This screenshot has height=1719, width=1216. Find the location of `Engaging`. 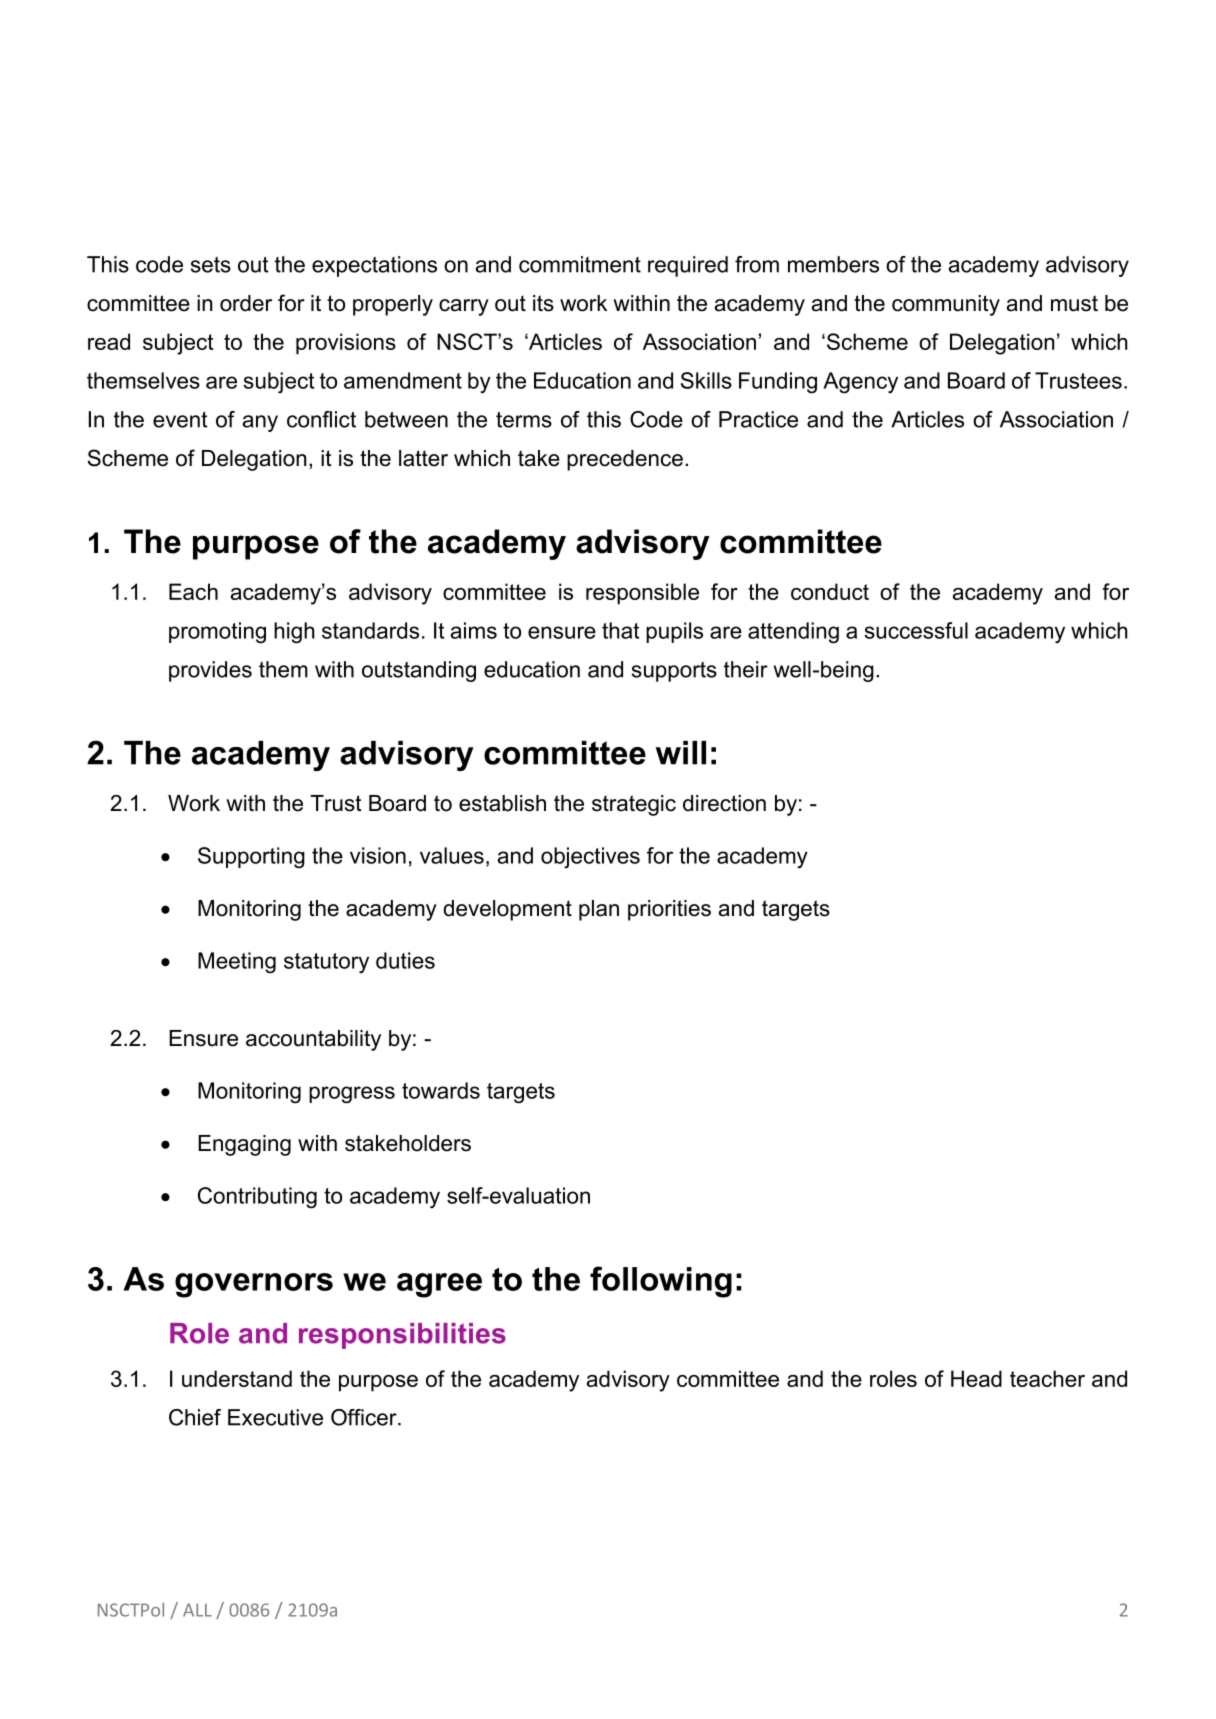

Engaging is located at coordinates (244, 1145).
